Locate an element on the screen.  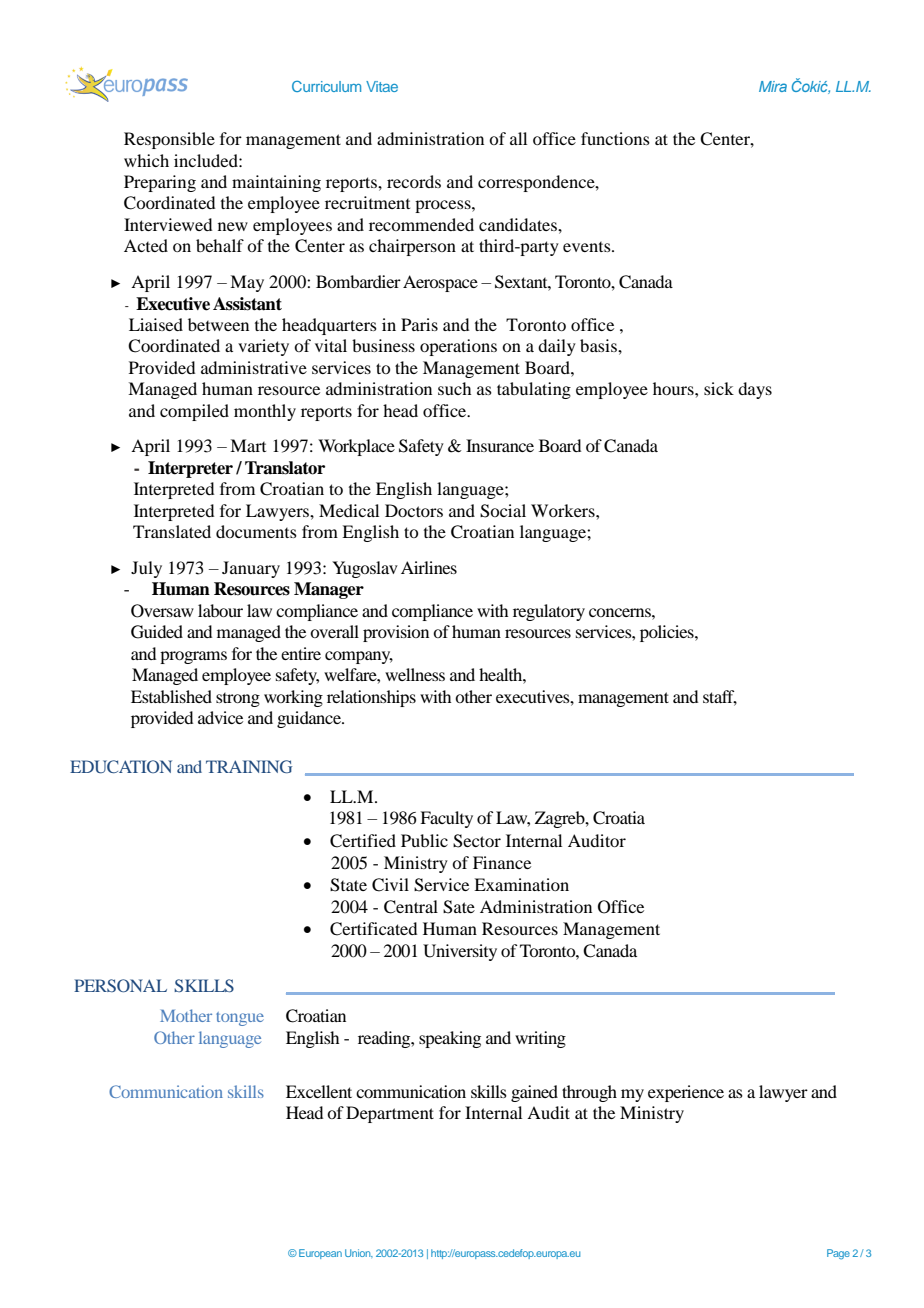
Social is located at coordinates (503, 511).
